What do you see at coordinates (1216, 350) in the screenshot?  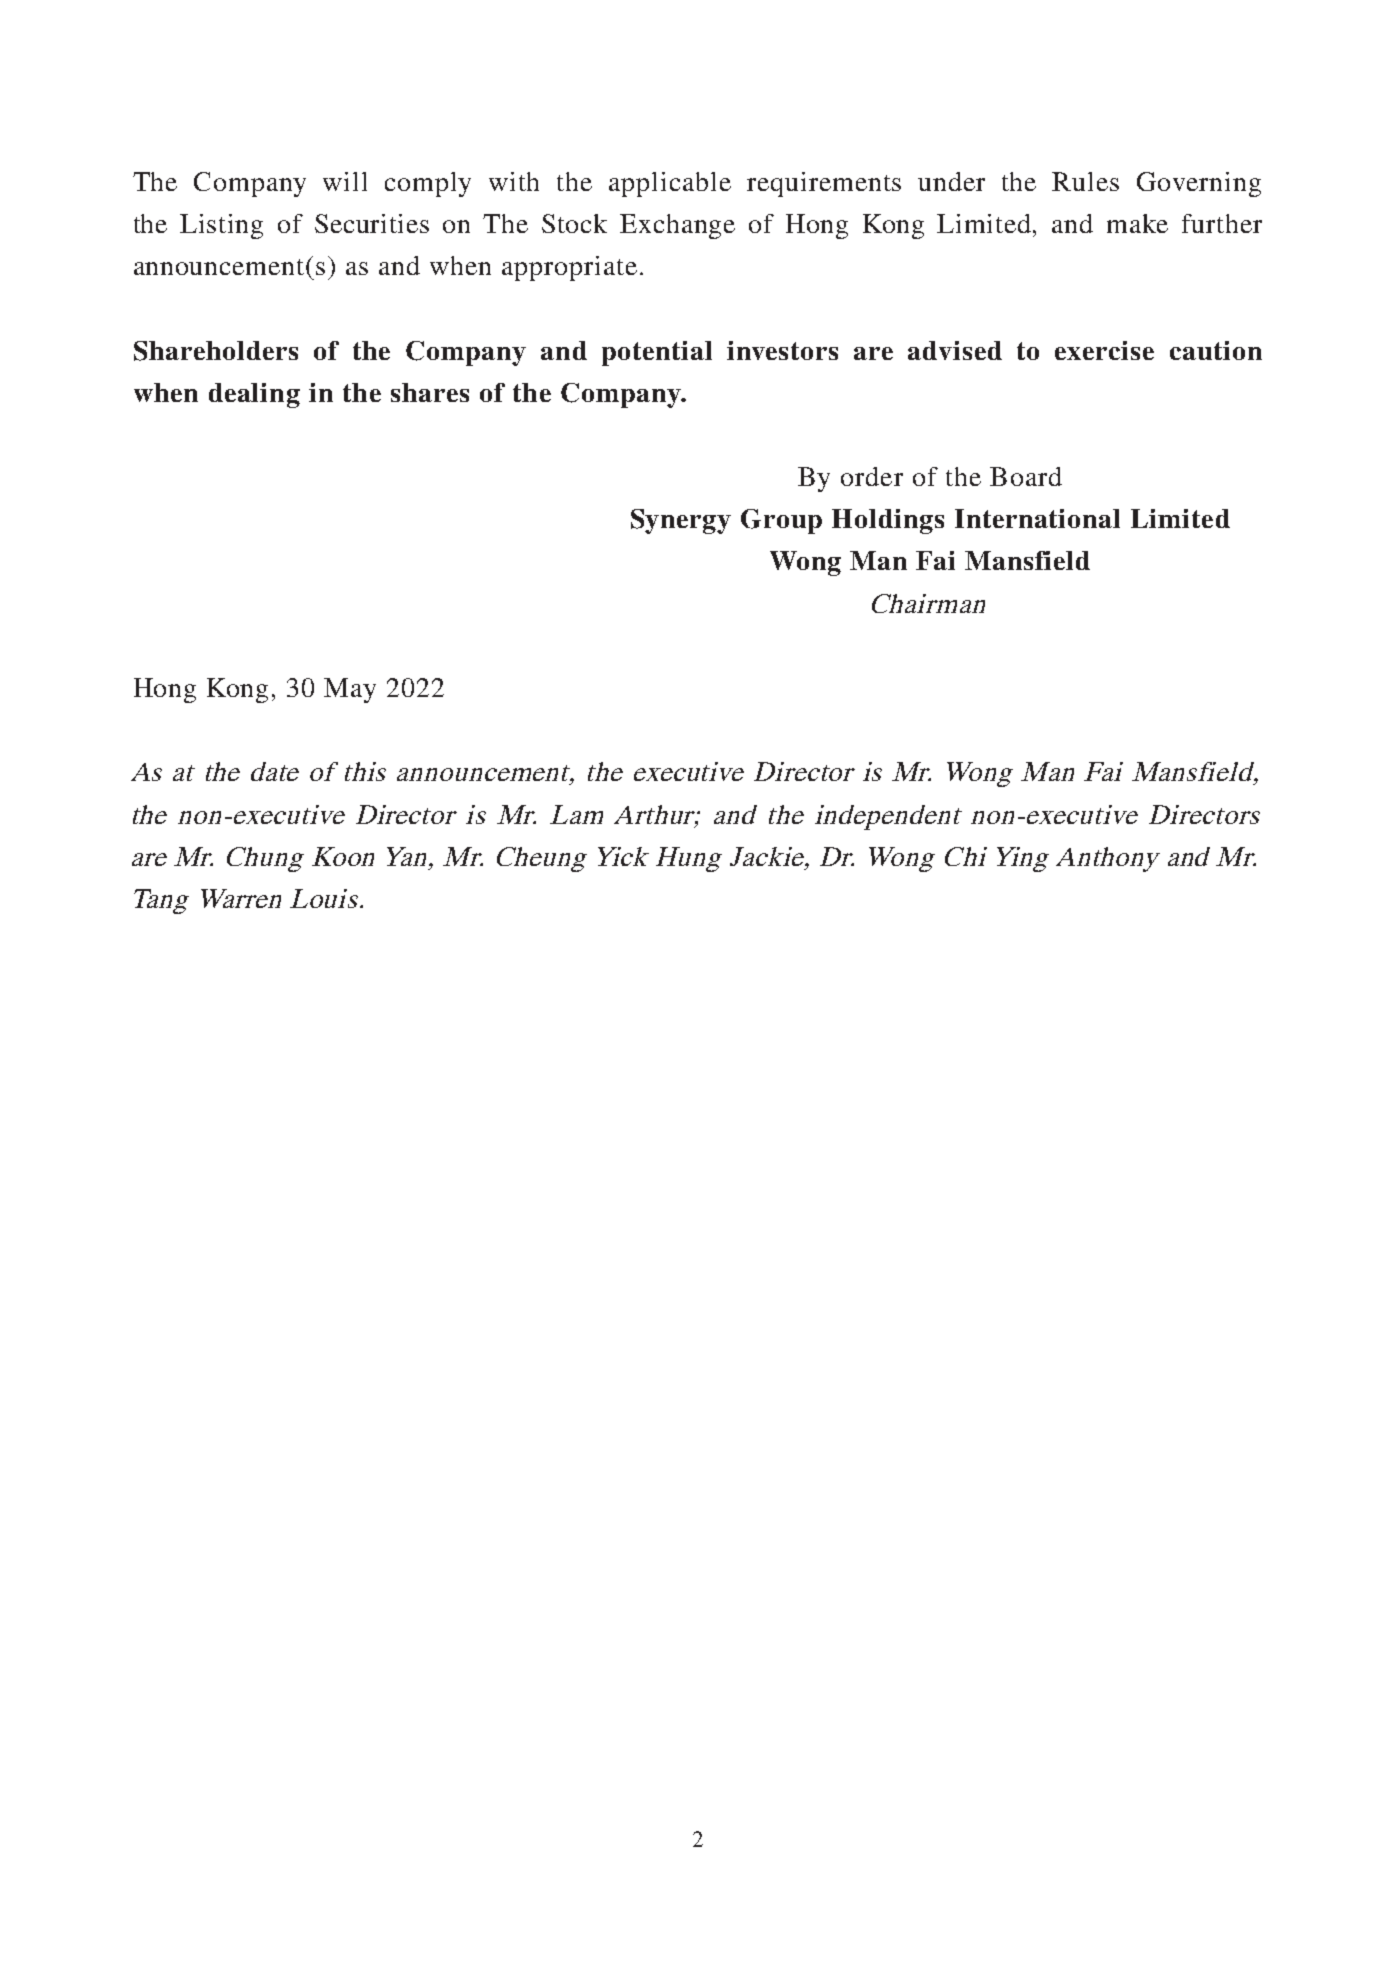 I see `caution` at bounding box center [1216, 350].
